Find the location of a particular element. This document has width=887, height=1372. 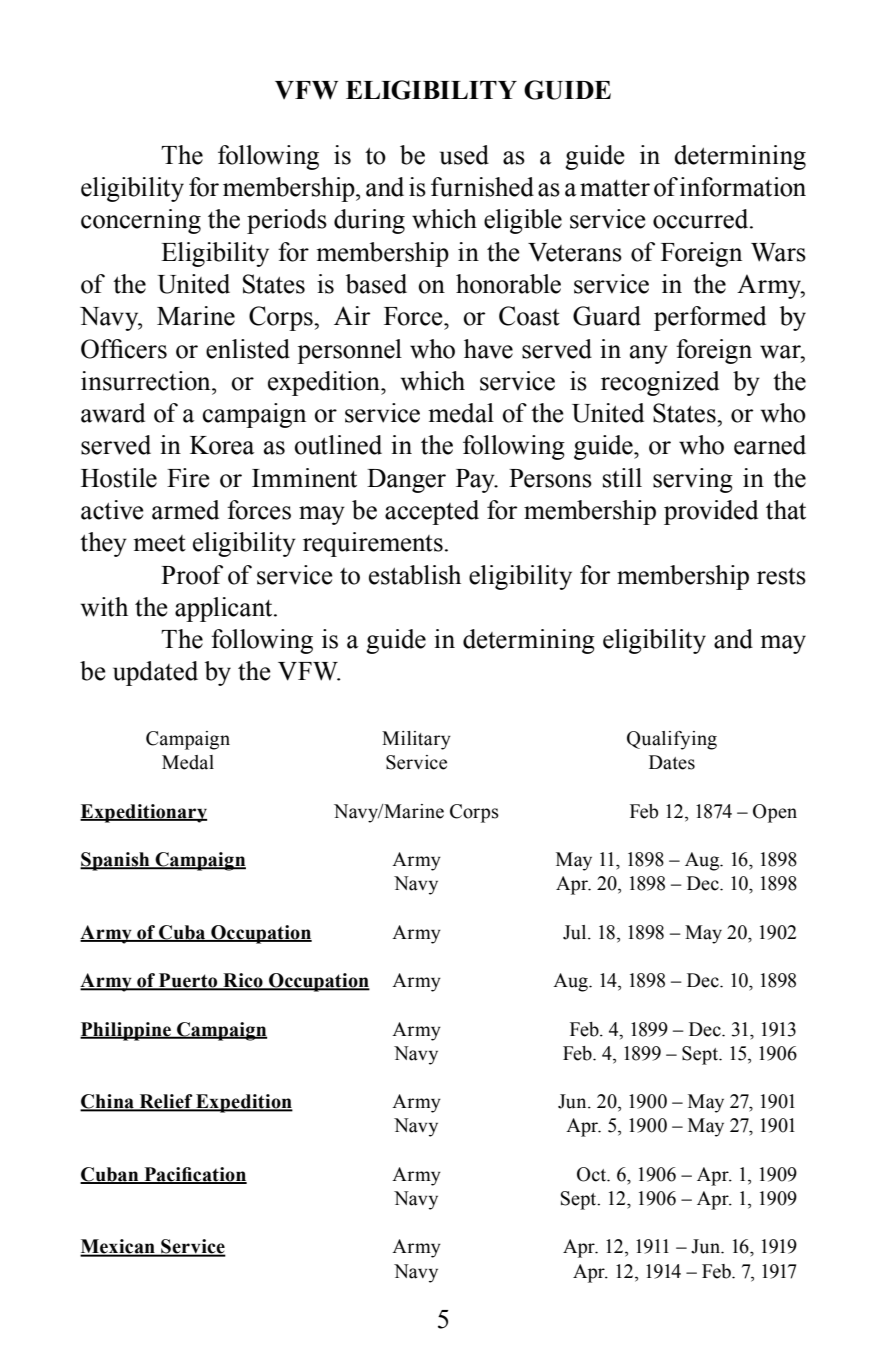

Puerto is located at coordinates (188, 981).
